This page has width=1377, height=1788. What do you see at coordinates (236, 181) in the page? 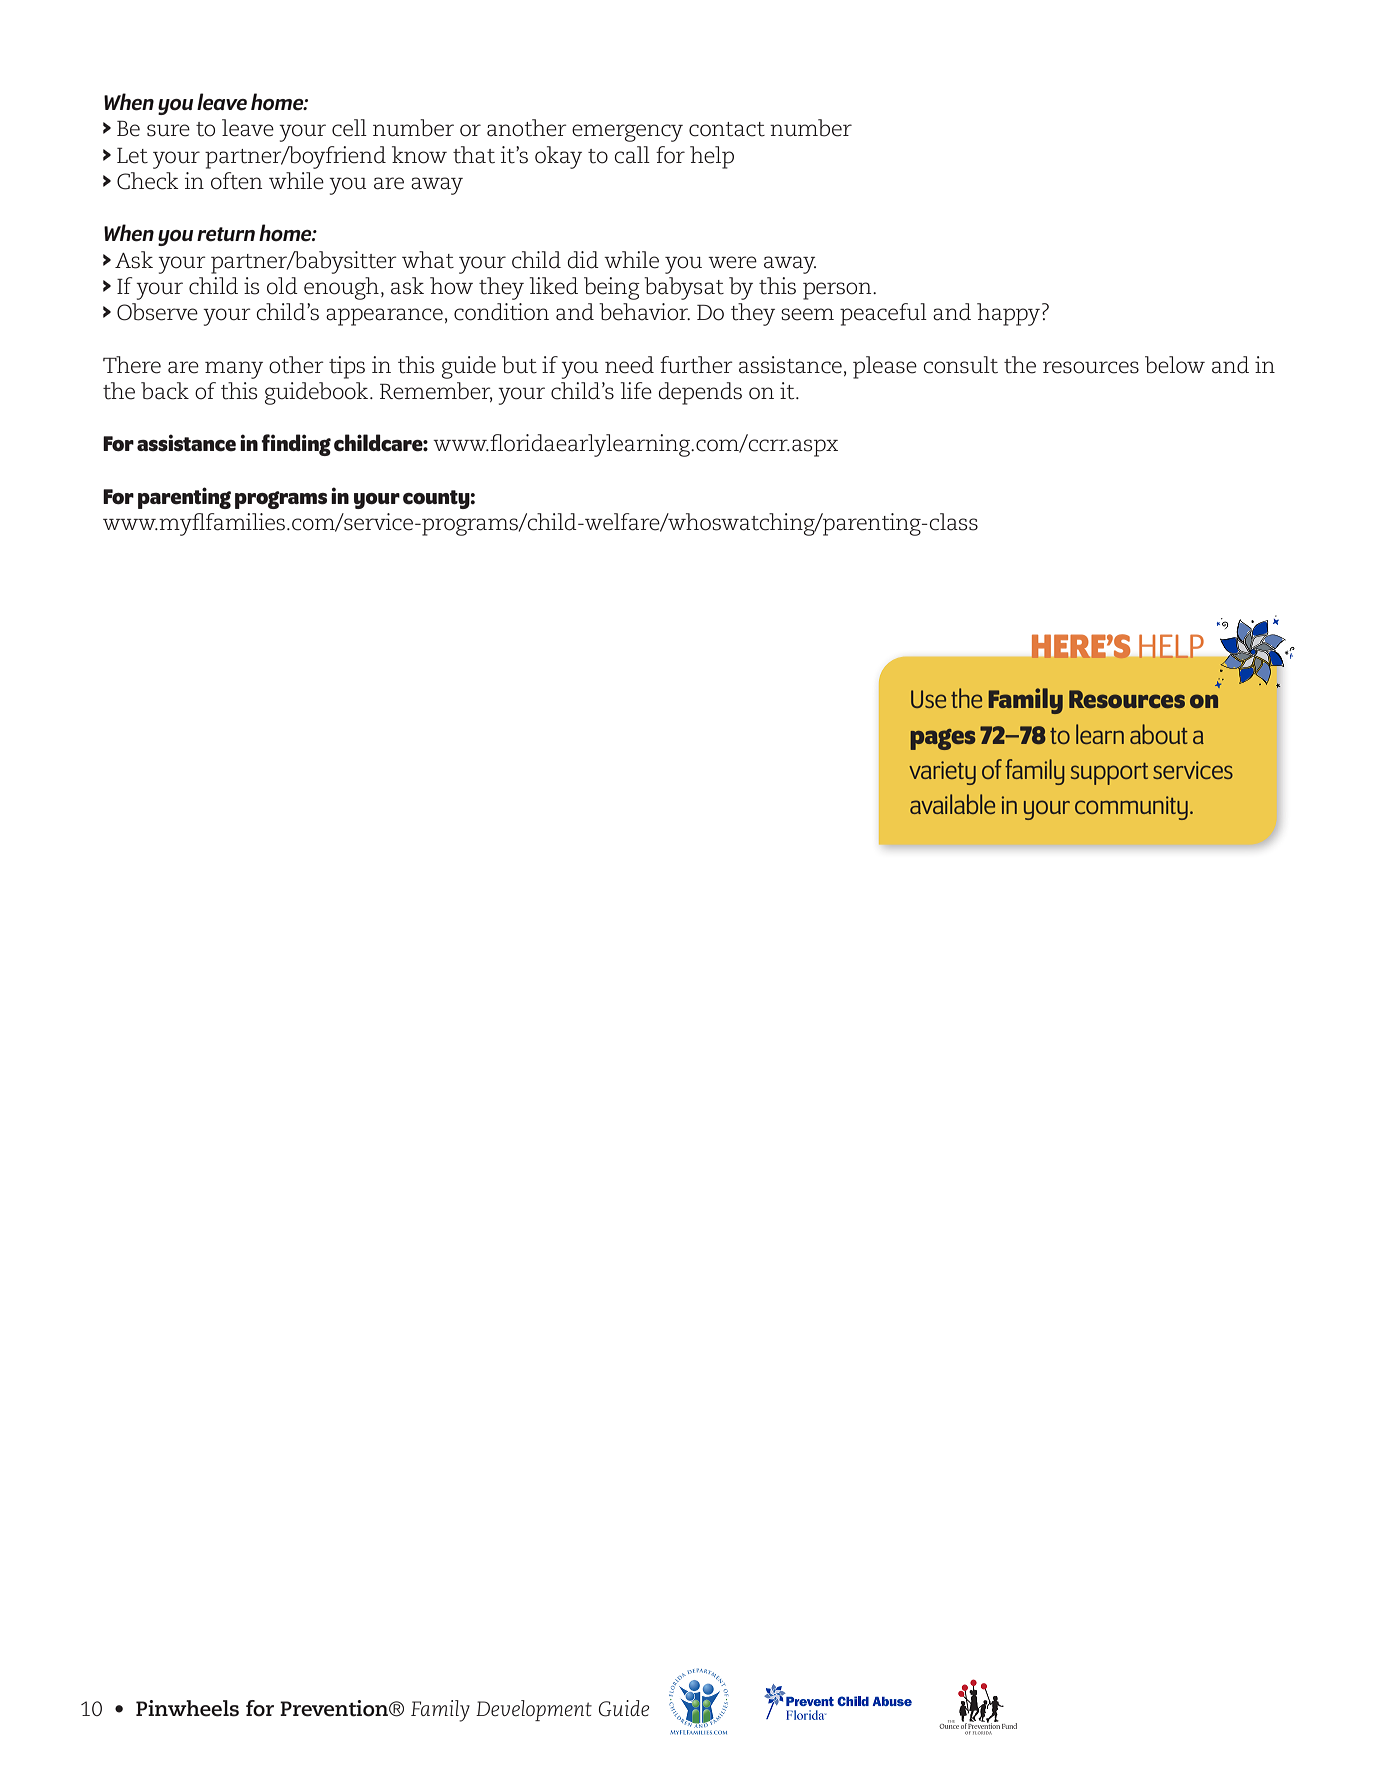
I see `often` at bounding box center [236, 181].
